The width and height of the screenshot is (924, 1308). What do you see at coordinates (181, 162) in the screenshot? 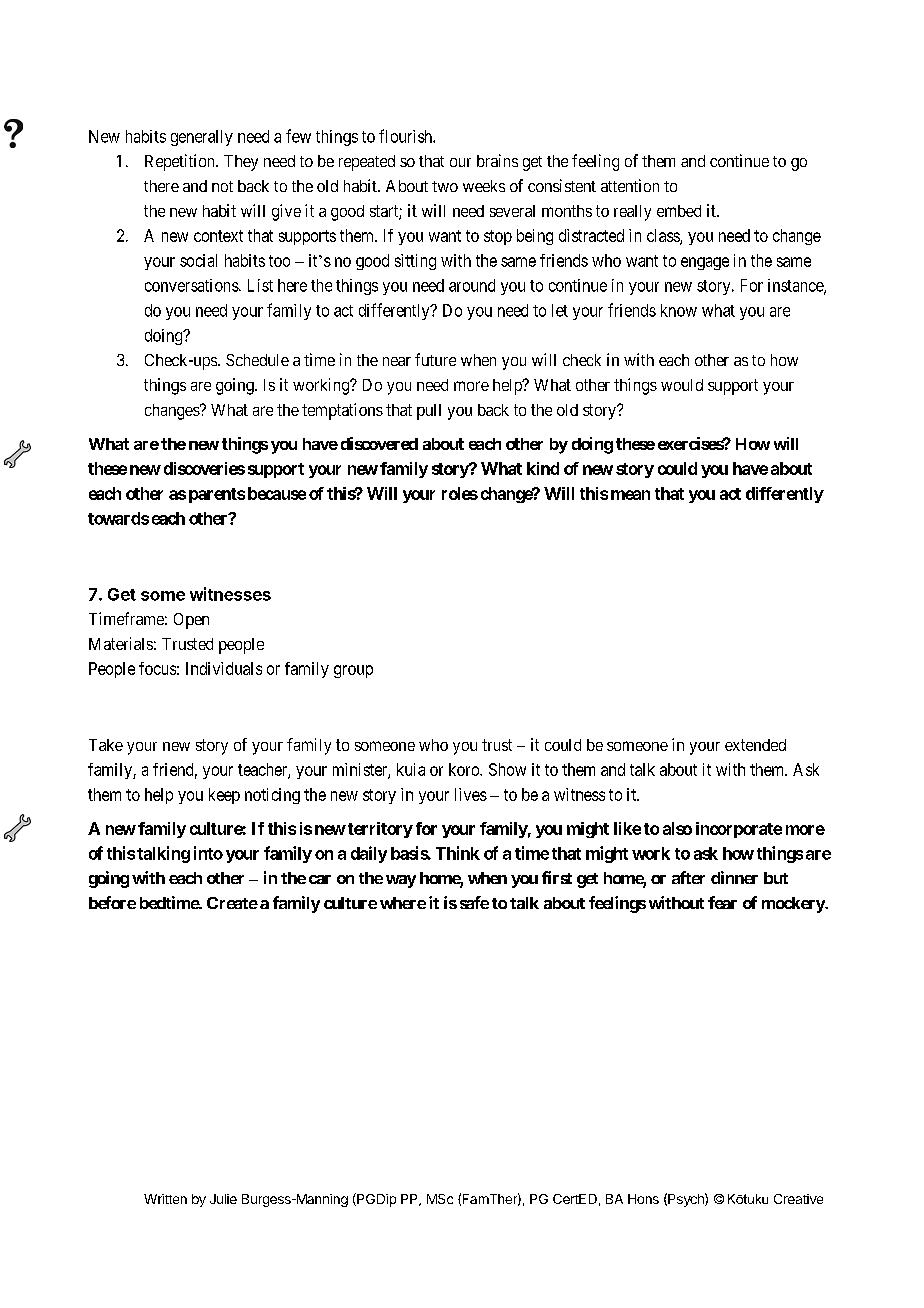
I see `Repetition` at bounding box center [181, 162].
